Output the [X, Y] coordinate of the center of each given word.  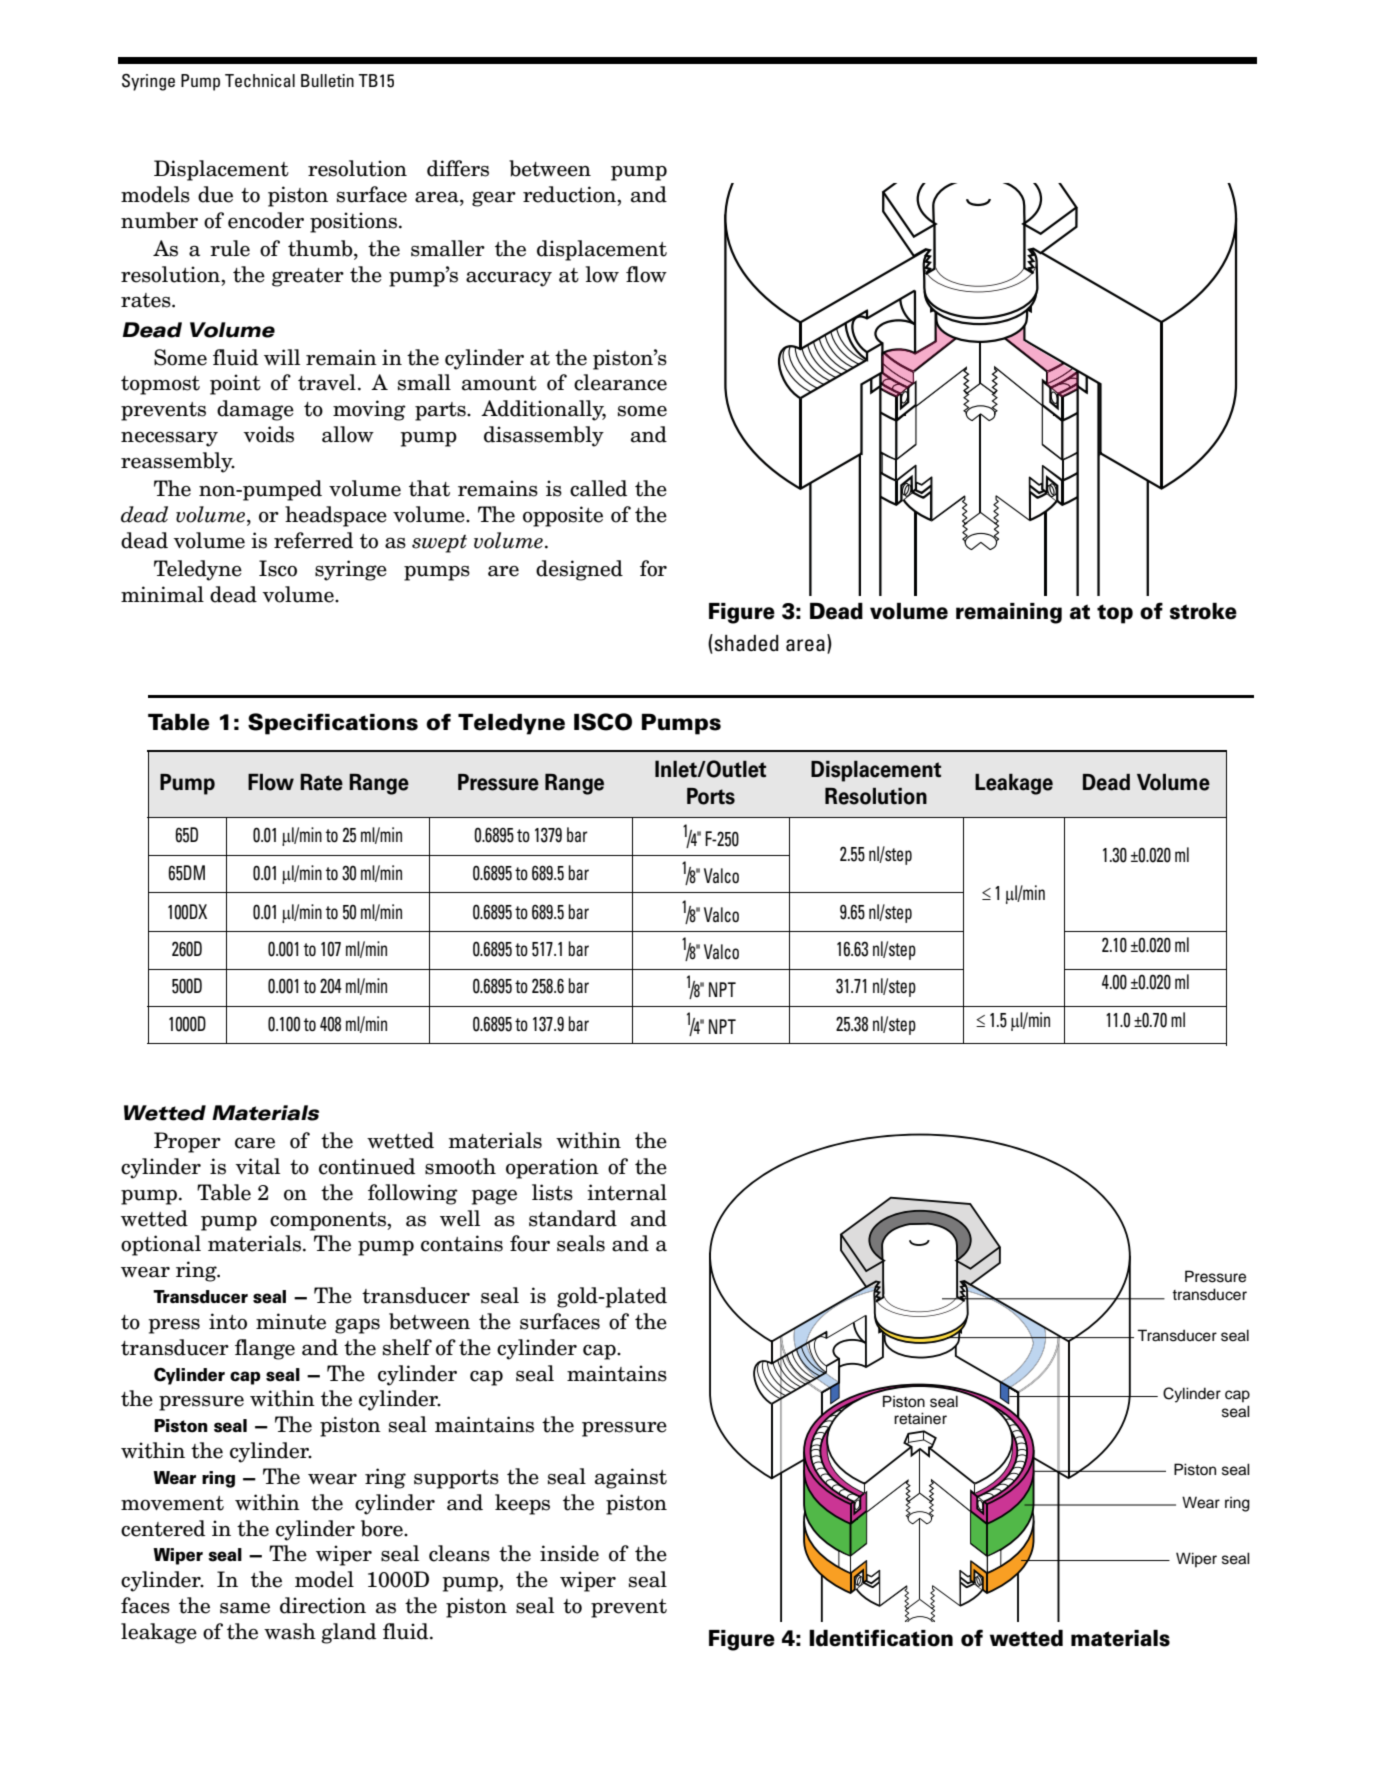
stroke [1203, 611]
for [653, 568]
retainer [920, 1418]
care [255, 1143]
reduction [571, 195]
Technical [260, 80]
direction [323, 1605]
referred [313, 540]
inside [569, 1553]
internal [627, 1192]
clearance [620, 382]
